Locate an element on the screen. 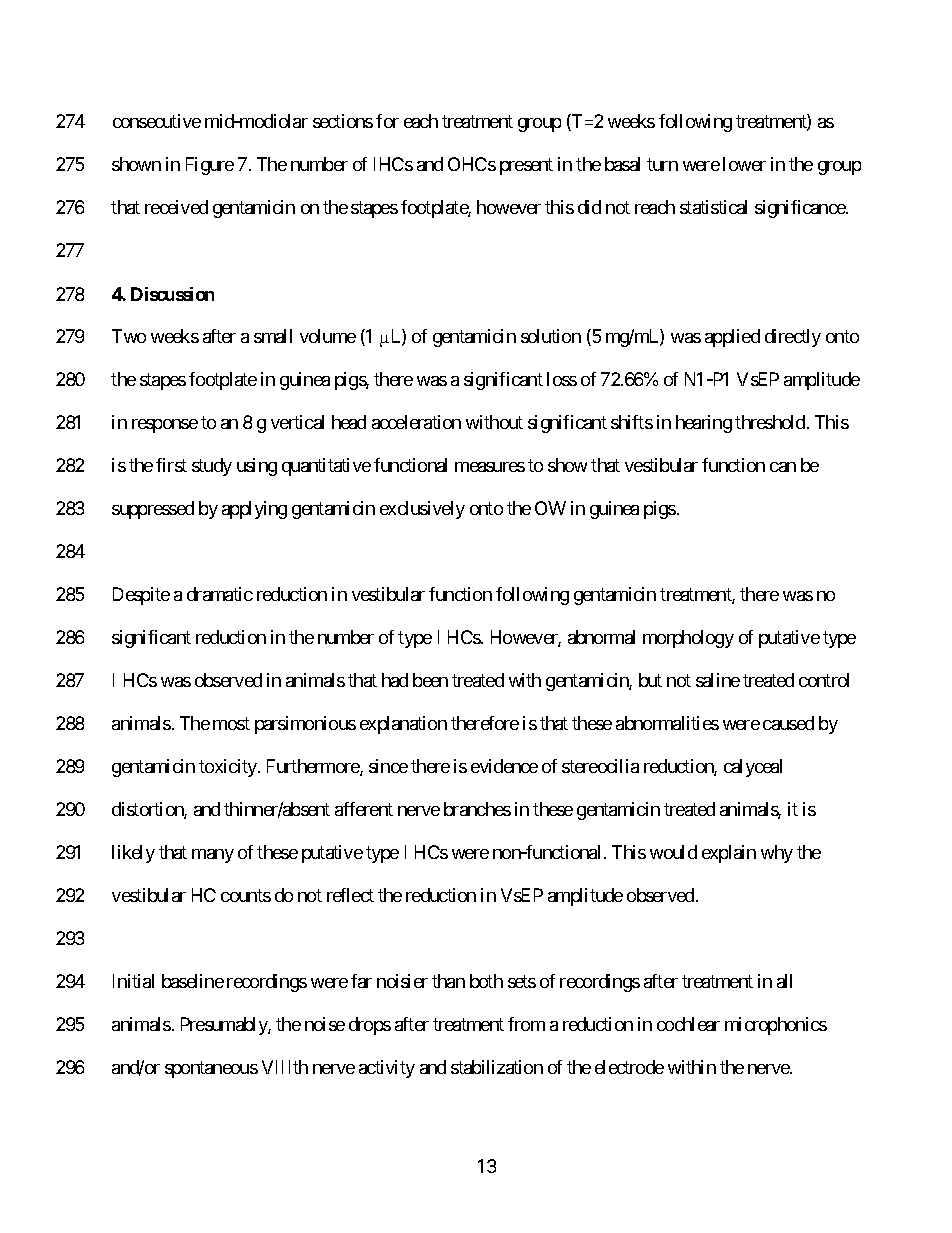 This screenshot has height=1233, width=952. dramatic is located at coordinates (220, 594).
